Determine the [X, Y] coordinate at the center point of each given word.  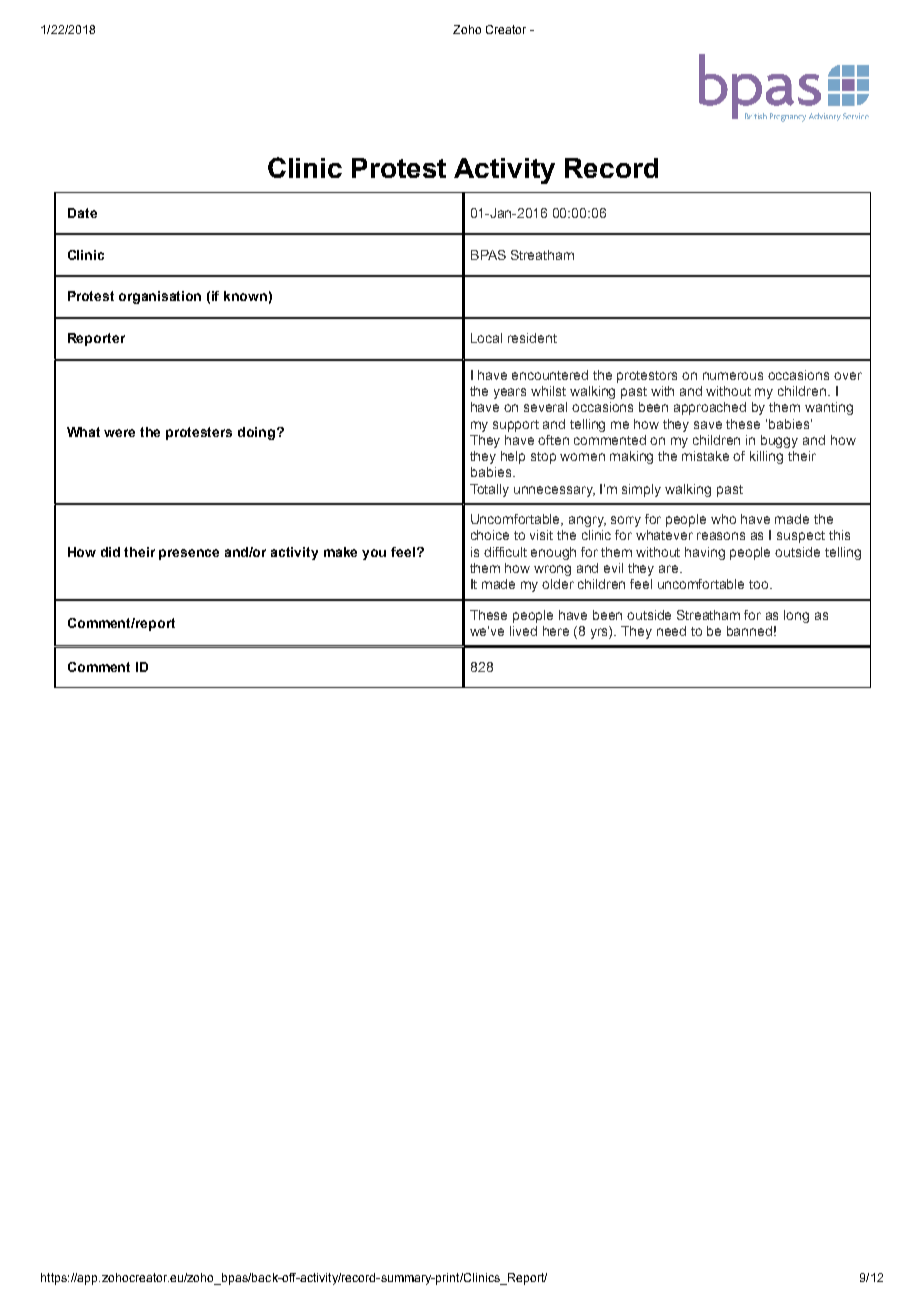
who [723, 519]
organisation [160, 297]
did [110, 552]
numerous [733, 376]
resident [532, 338]
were [119, 433]
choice [490, 535]
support [516, 426]
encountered [550, 375]
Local [486, 338]
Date [82, 213]
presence [189, 554]
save [708, 425]
